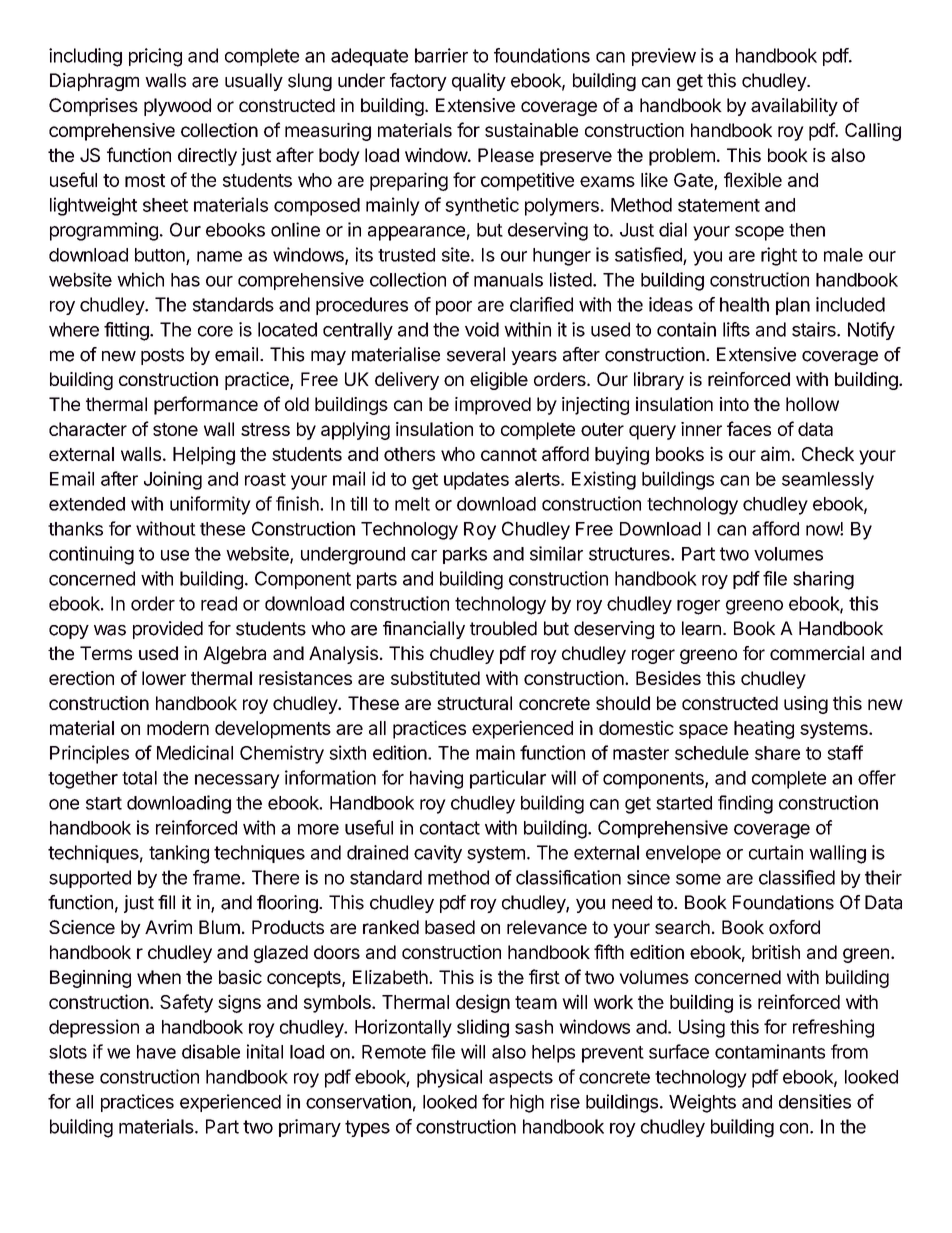  What do you see at coordinates (162, 356) in the page?
I see `posts` at bounding box center [162, 356].
